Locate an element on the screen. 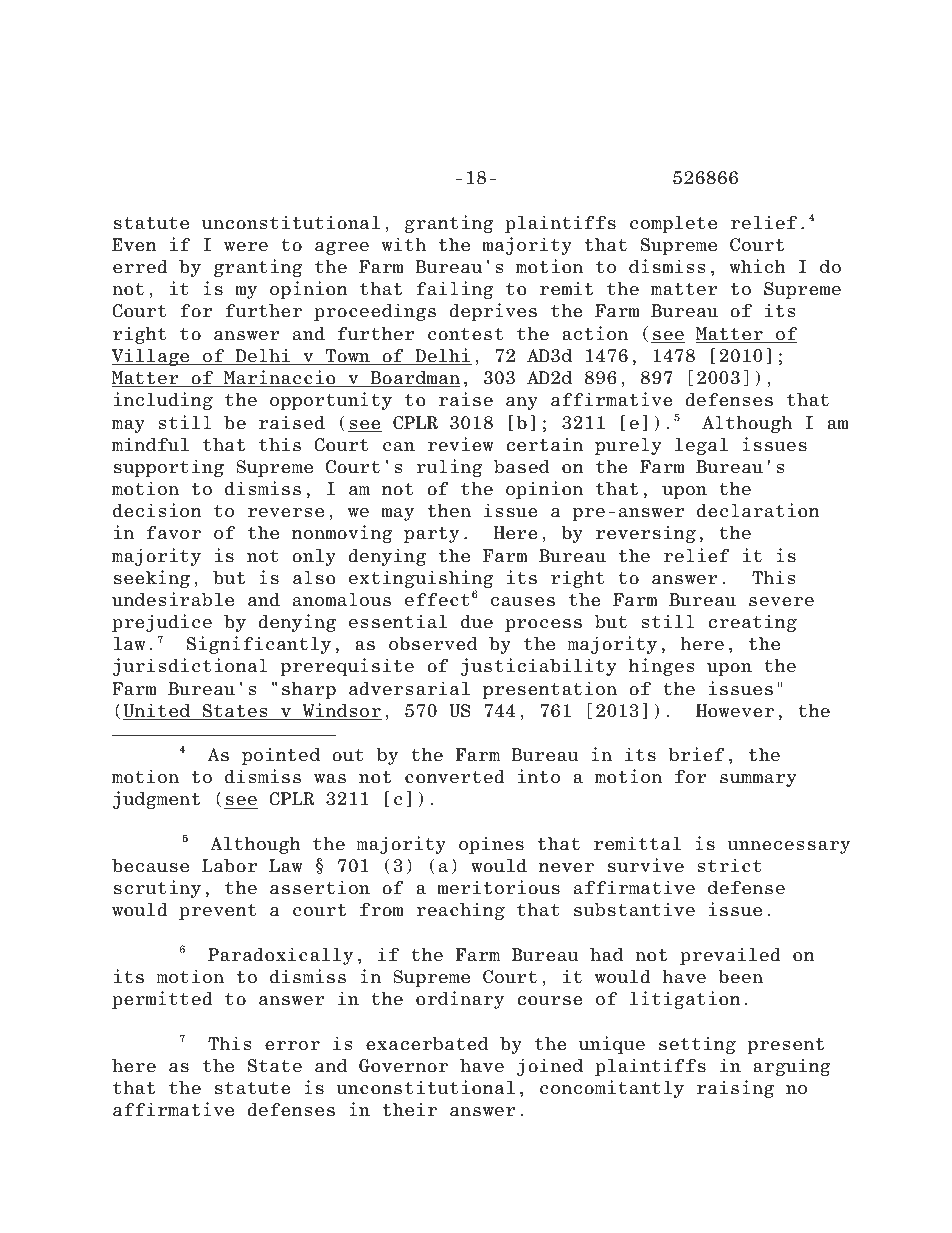  observed is located at coordinates (433, 644).
